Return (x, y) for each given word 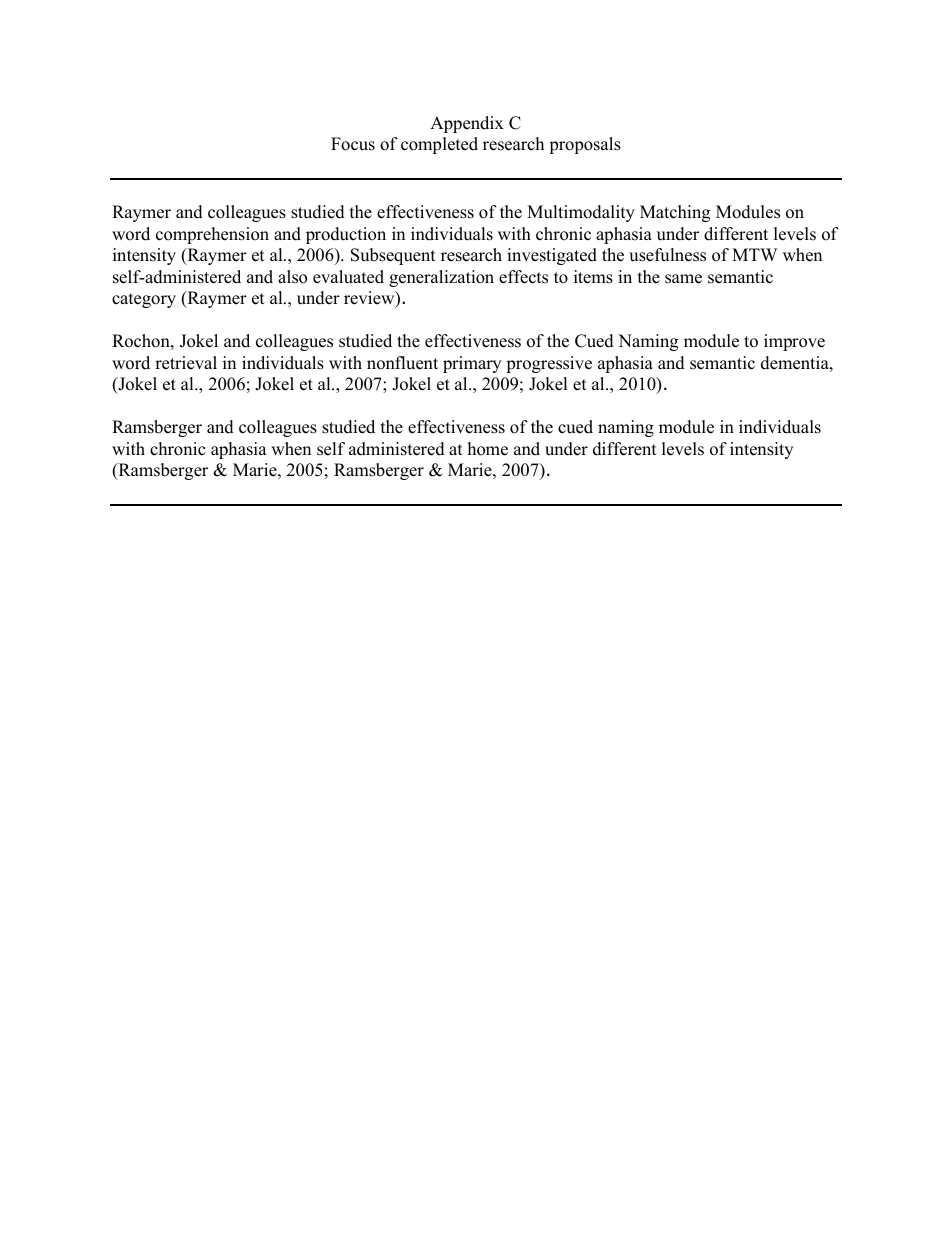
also (292, 277)
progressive (549, 364)
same (683, 279)
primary (472, 364)
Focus (353, 144)
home (488, 449)
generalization (441, 278)
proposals (585, 145)
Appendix (467, 124)
